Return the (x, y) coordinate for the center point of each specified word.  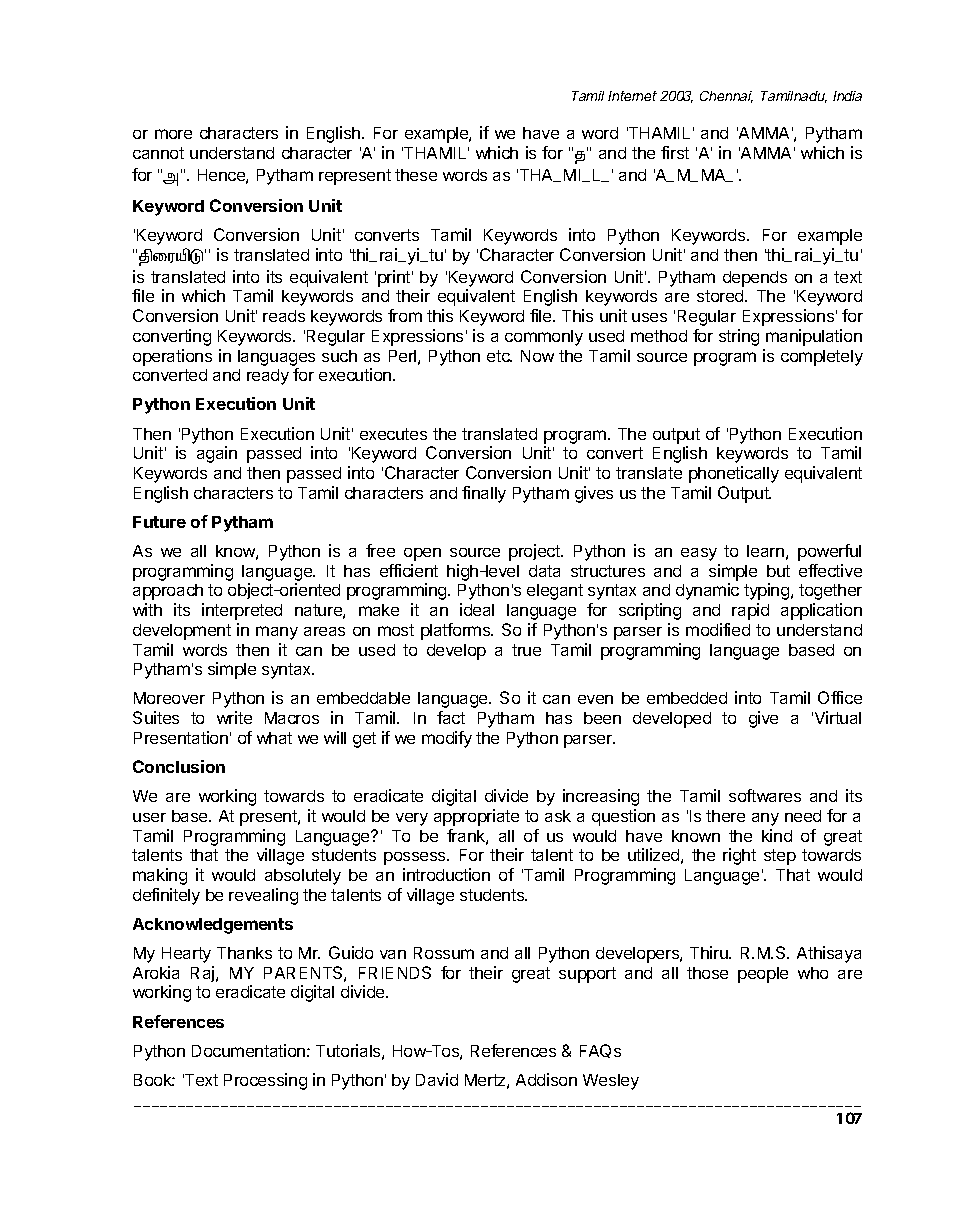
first (675, 152)
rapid (750, 611)
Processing (265, 1081)
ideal (477, 609)
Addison (546, 1079)
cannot (158, 153)
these (416, 175)
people (763, 975)
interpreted (242, 611)
